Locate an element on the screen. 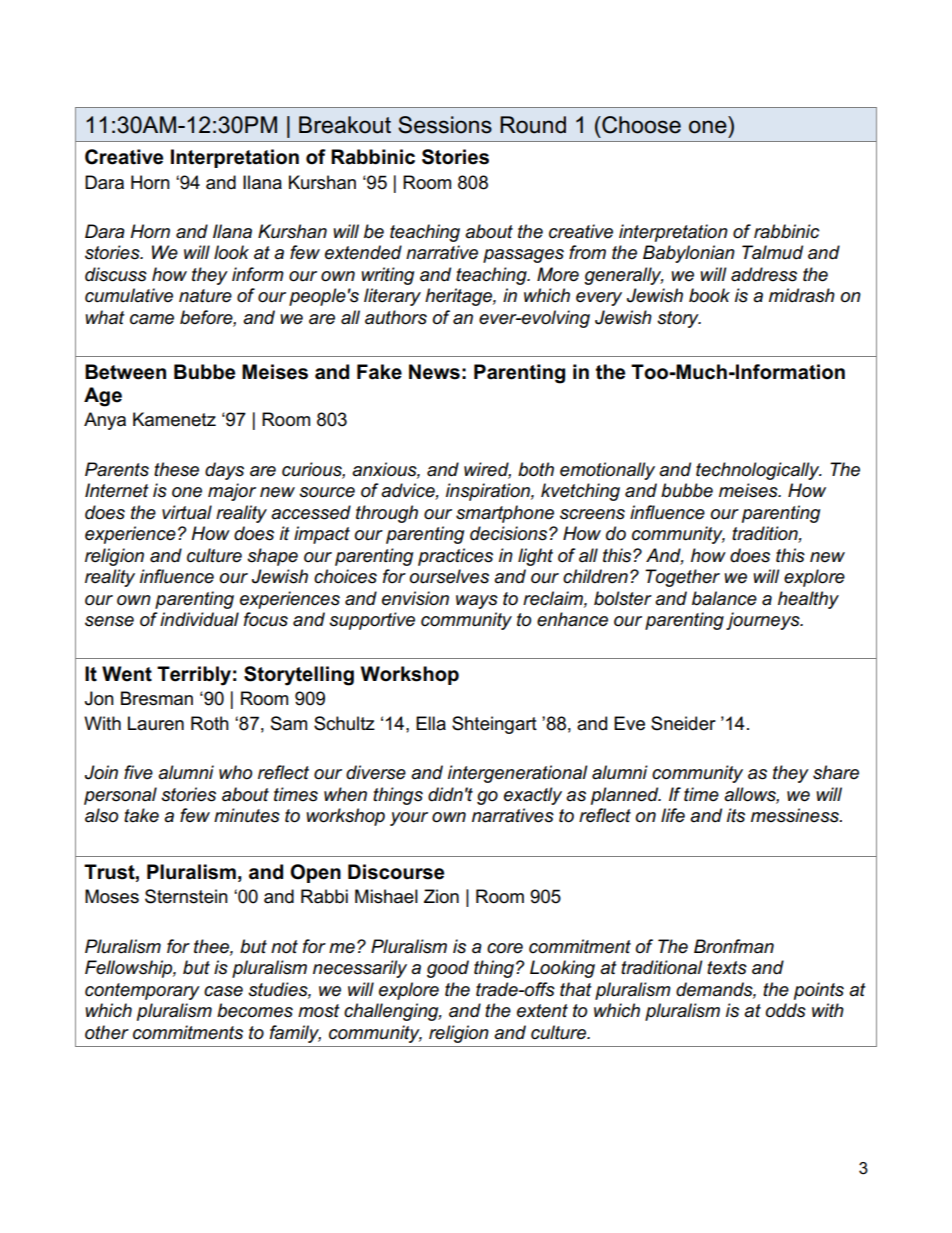  case is located at coordinates (223, 991).
